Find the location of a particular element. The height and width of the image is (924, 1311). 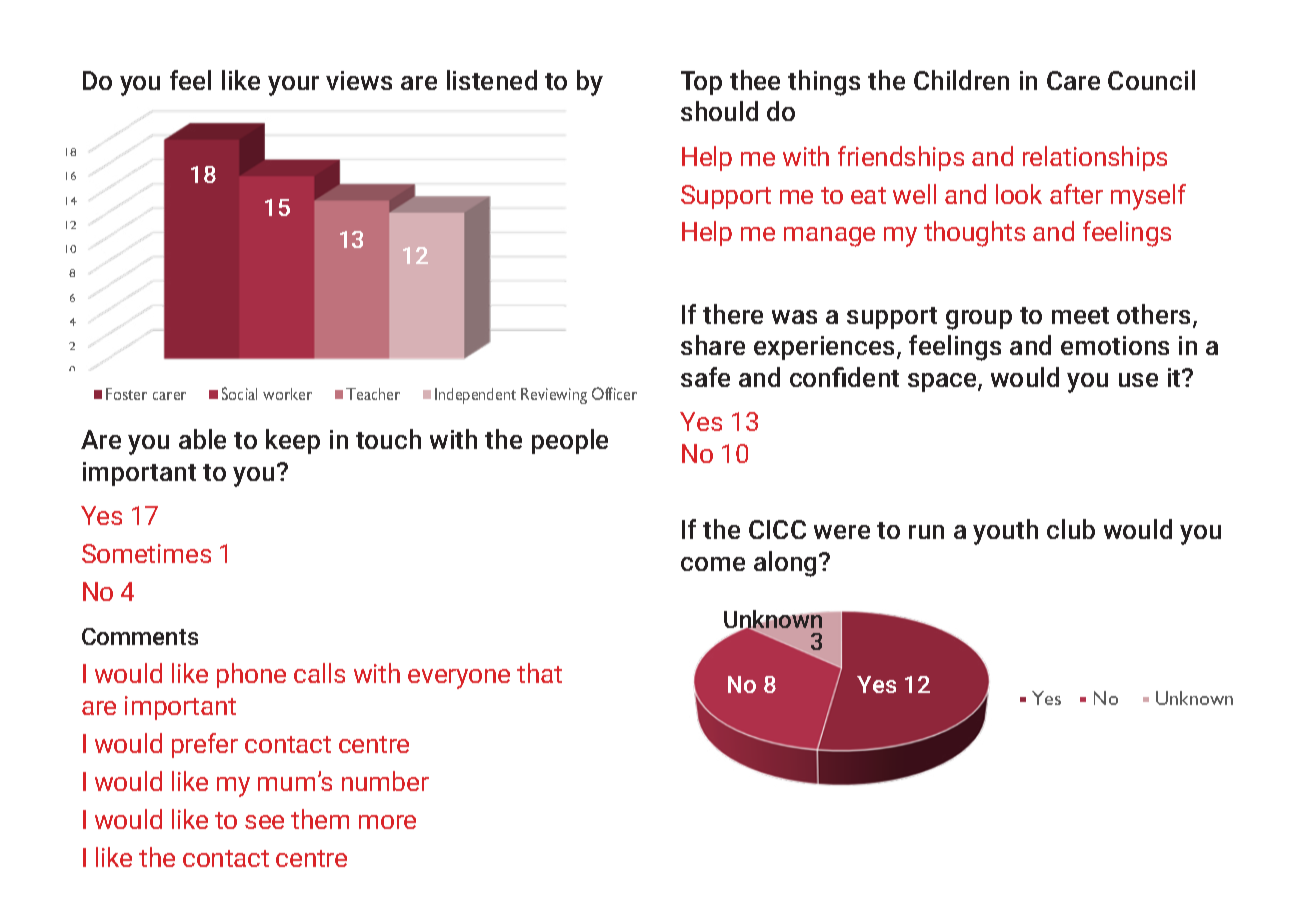

group is located at coordinates (979, 320).
